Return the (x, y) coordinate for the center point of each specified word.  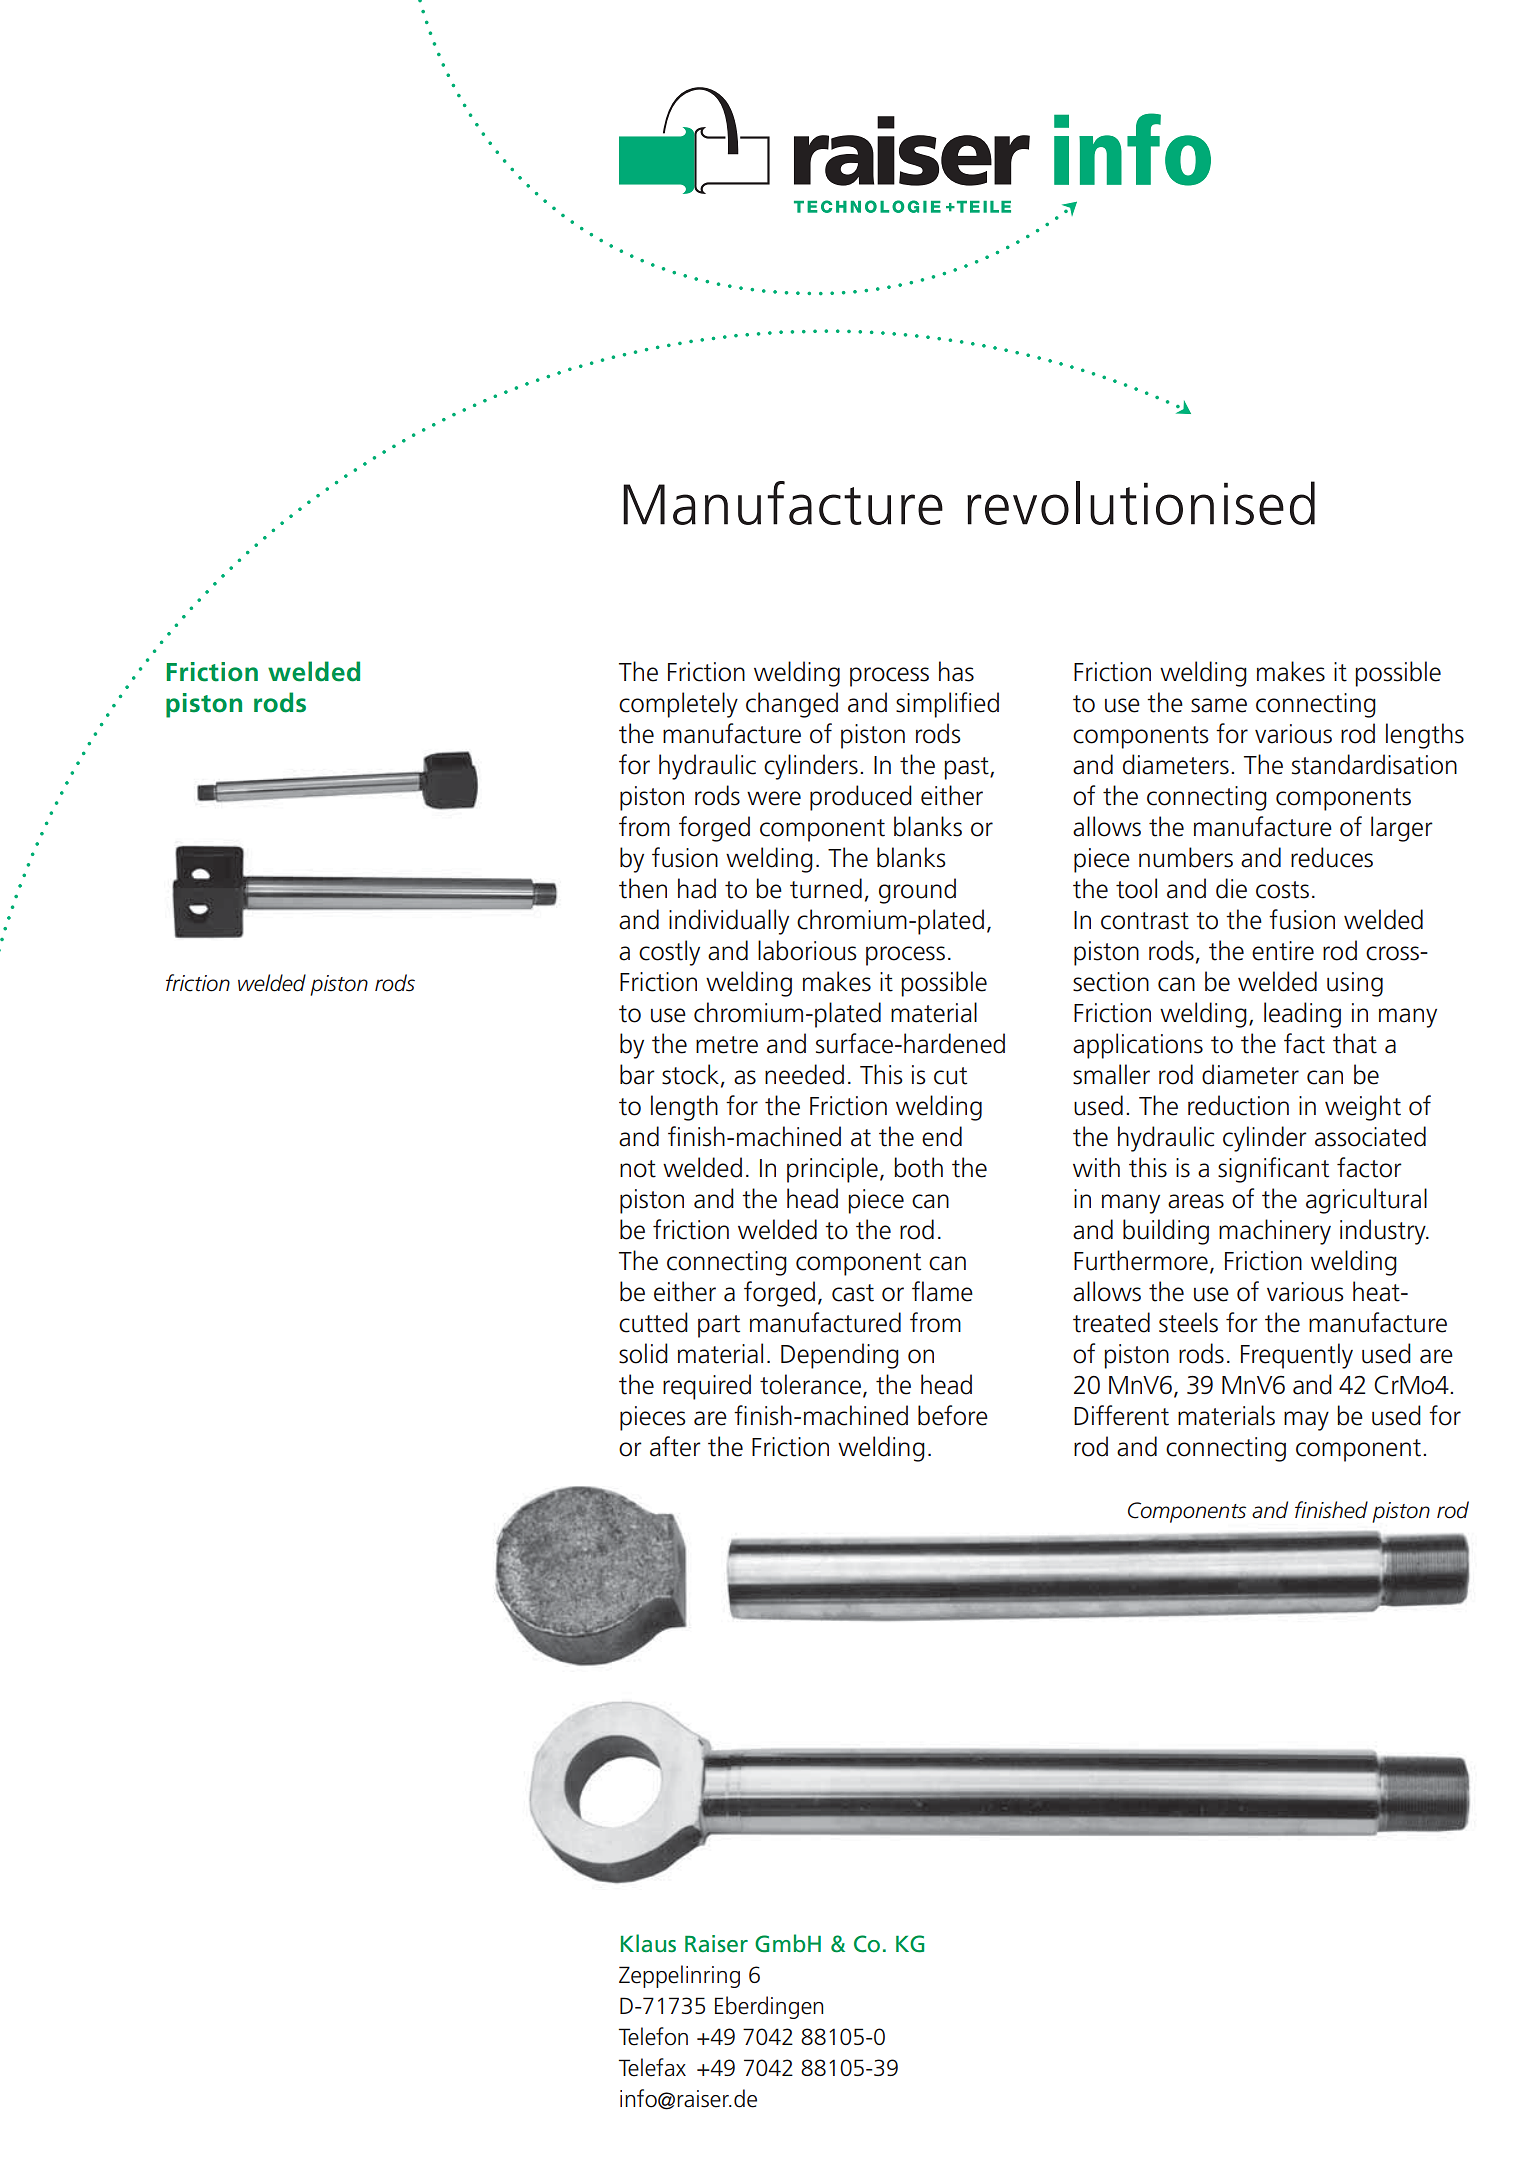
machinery (1275, 1232)
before (953, 1415)
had (697, 888)
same (1219, 705)
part (719, 1326)
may (1306, 1421)
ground (917, 891)
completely (678, 705)
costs (1282, 890)
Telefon (653, 2036)
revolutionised (1141, 503)
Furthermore (1141, 1260)
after (675, 1446)
